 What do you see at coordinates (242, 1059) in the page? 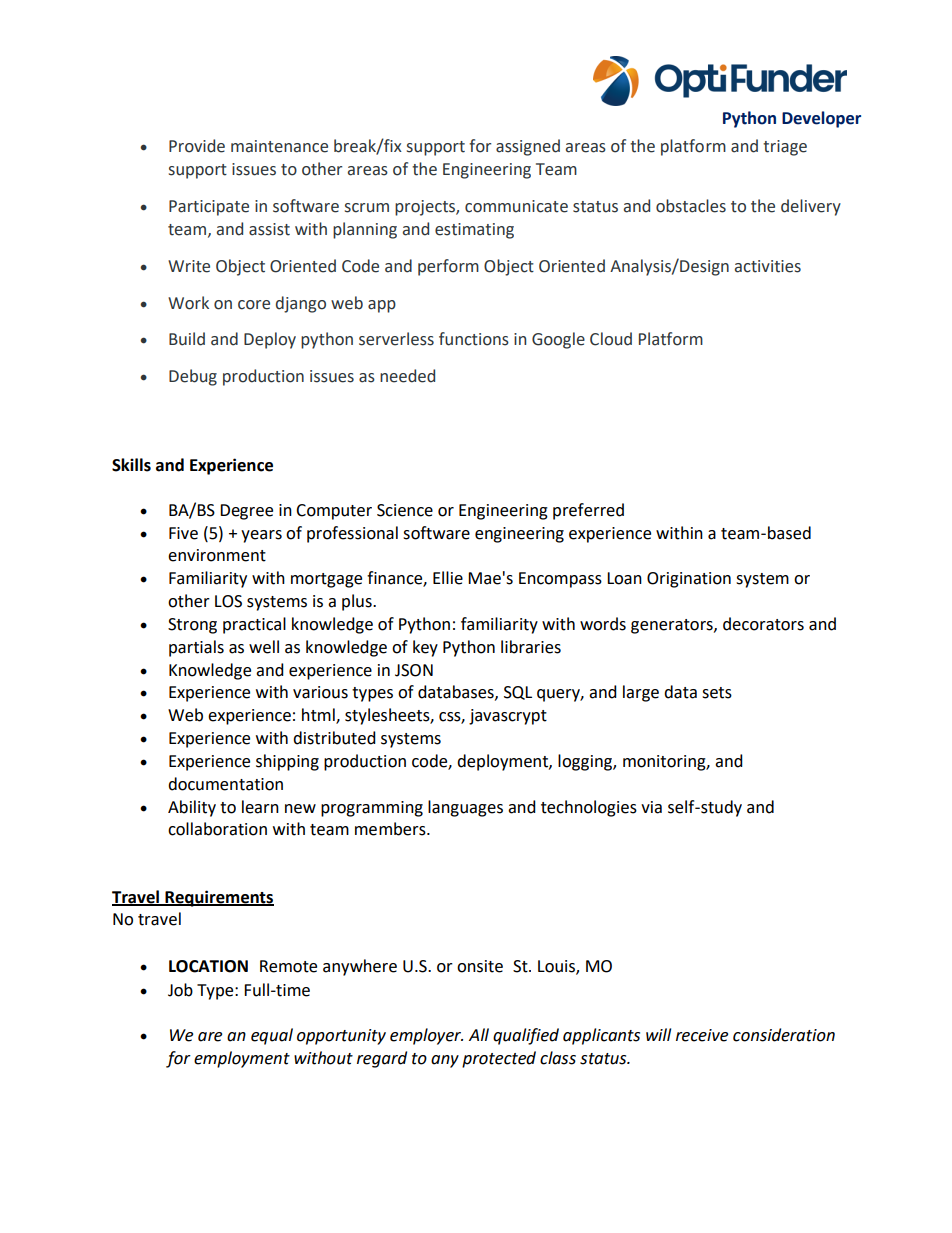
I see `employment` at bounding box center [242, 1059].
